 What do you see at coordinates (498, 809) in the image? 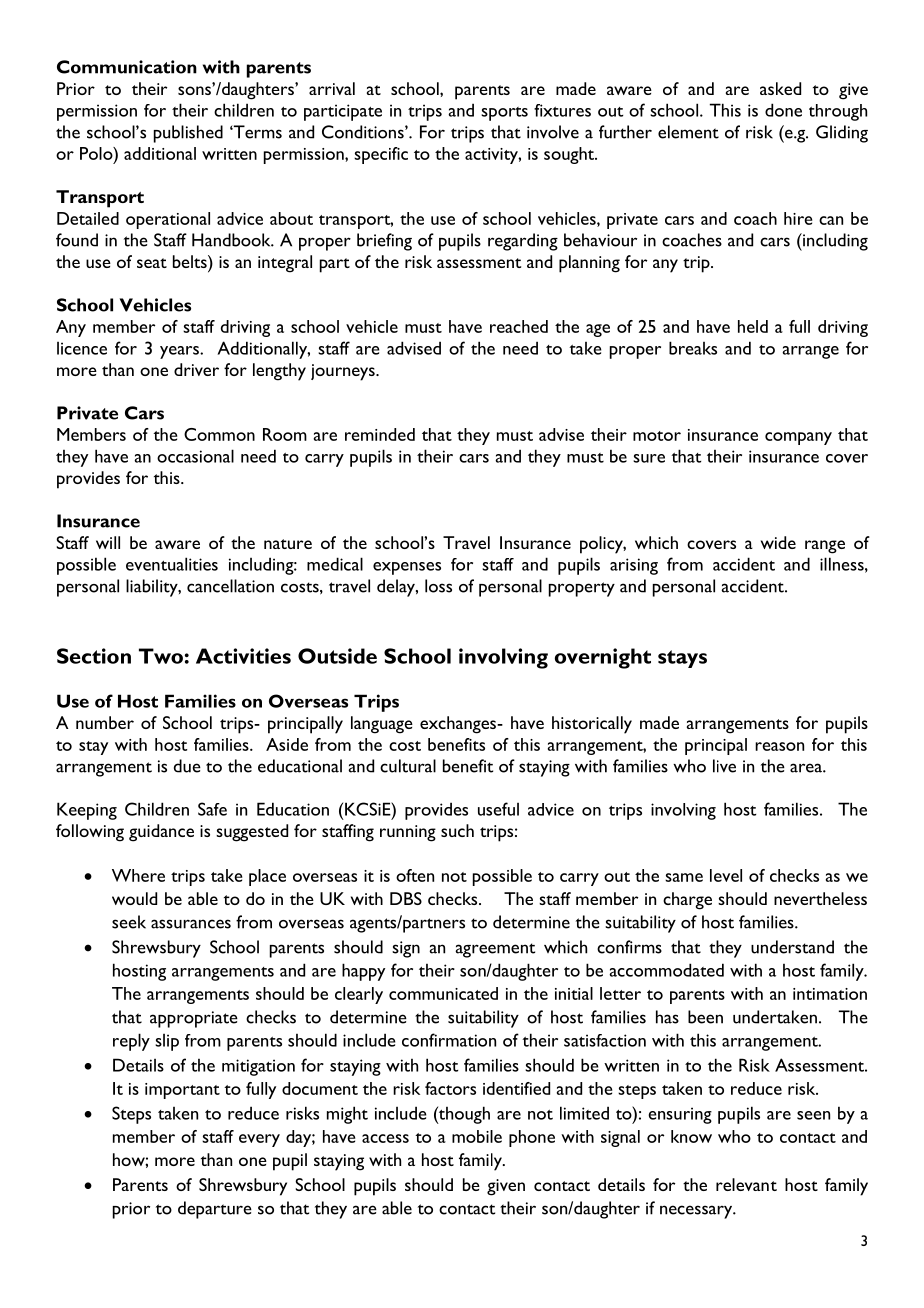
I see `useful` at bounding box center [498, 809].
